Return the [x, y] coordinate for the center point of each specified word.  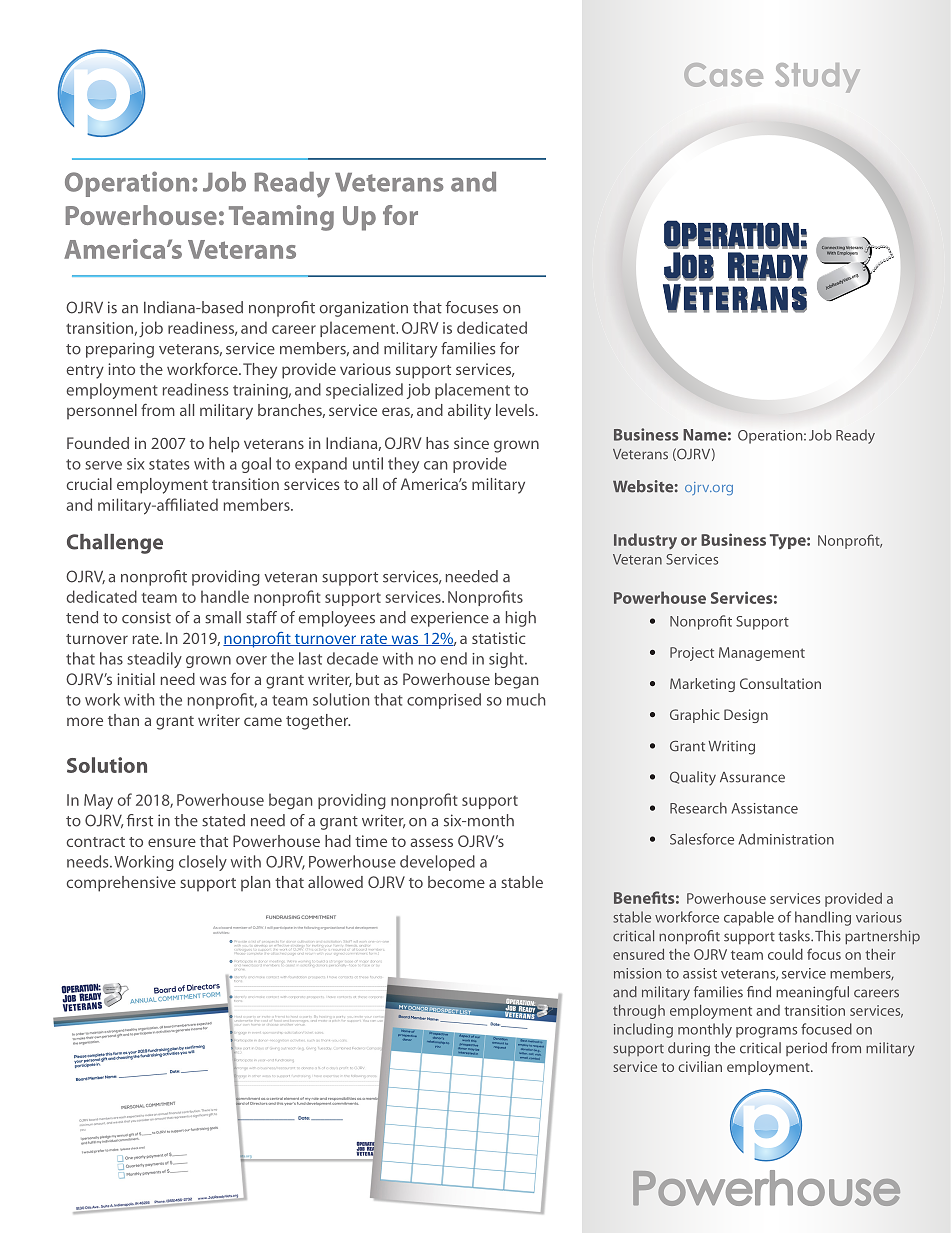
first [140, 820]
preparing [120, 350]
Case [723, 75]
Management [762, 654]
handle [225, 596]
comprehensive [121, 884]
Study [817, 78]
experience [450, 619]
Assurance [752, 777]
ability [469, 412]
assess [431, 842]
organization [364, 309]
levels [516, 410]
